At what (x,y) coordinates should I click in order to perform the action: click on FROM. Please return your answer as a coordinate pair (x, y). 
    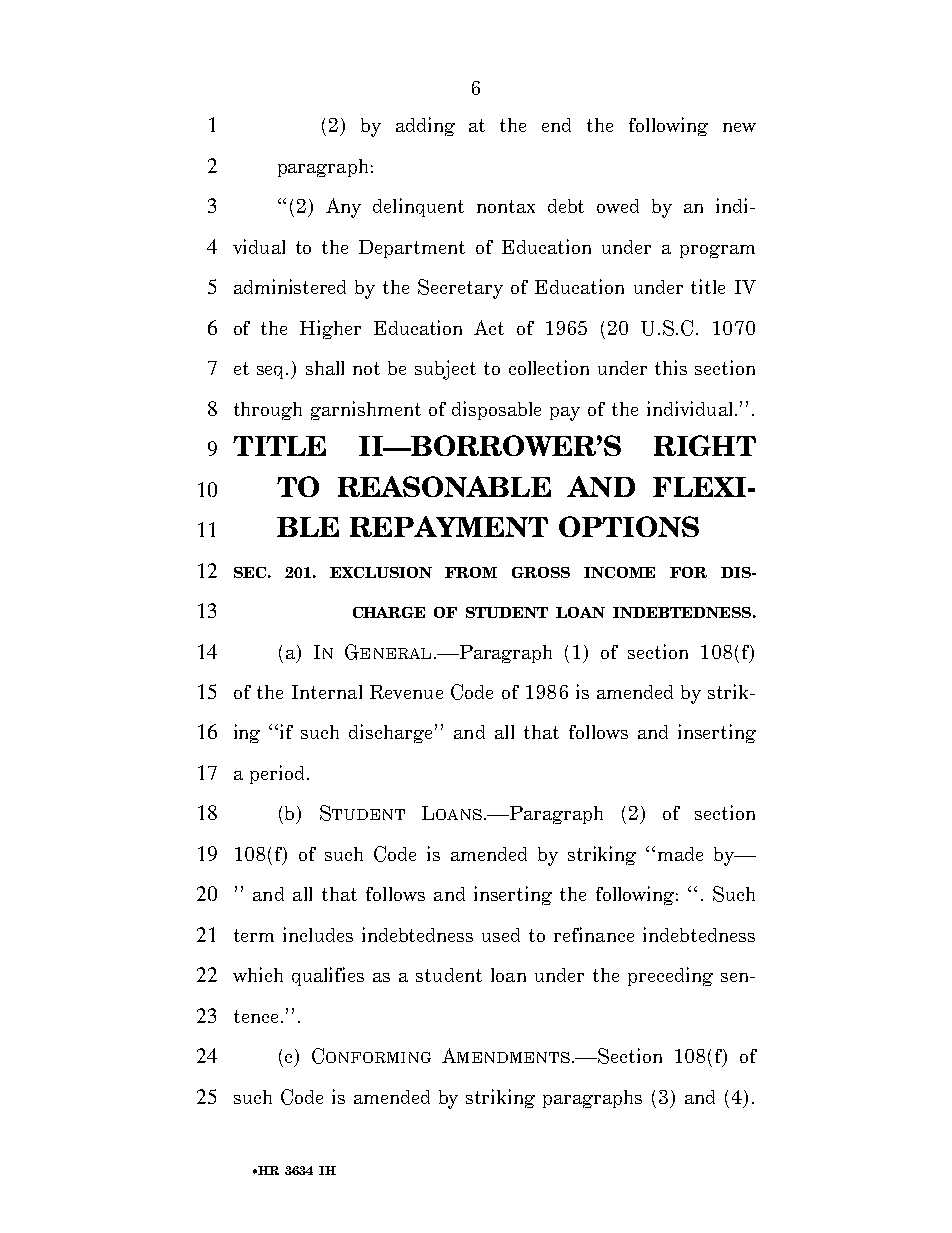
    Looking at the image, I should click on (471, 572).
